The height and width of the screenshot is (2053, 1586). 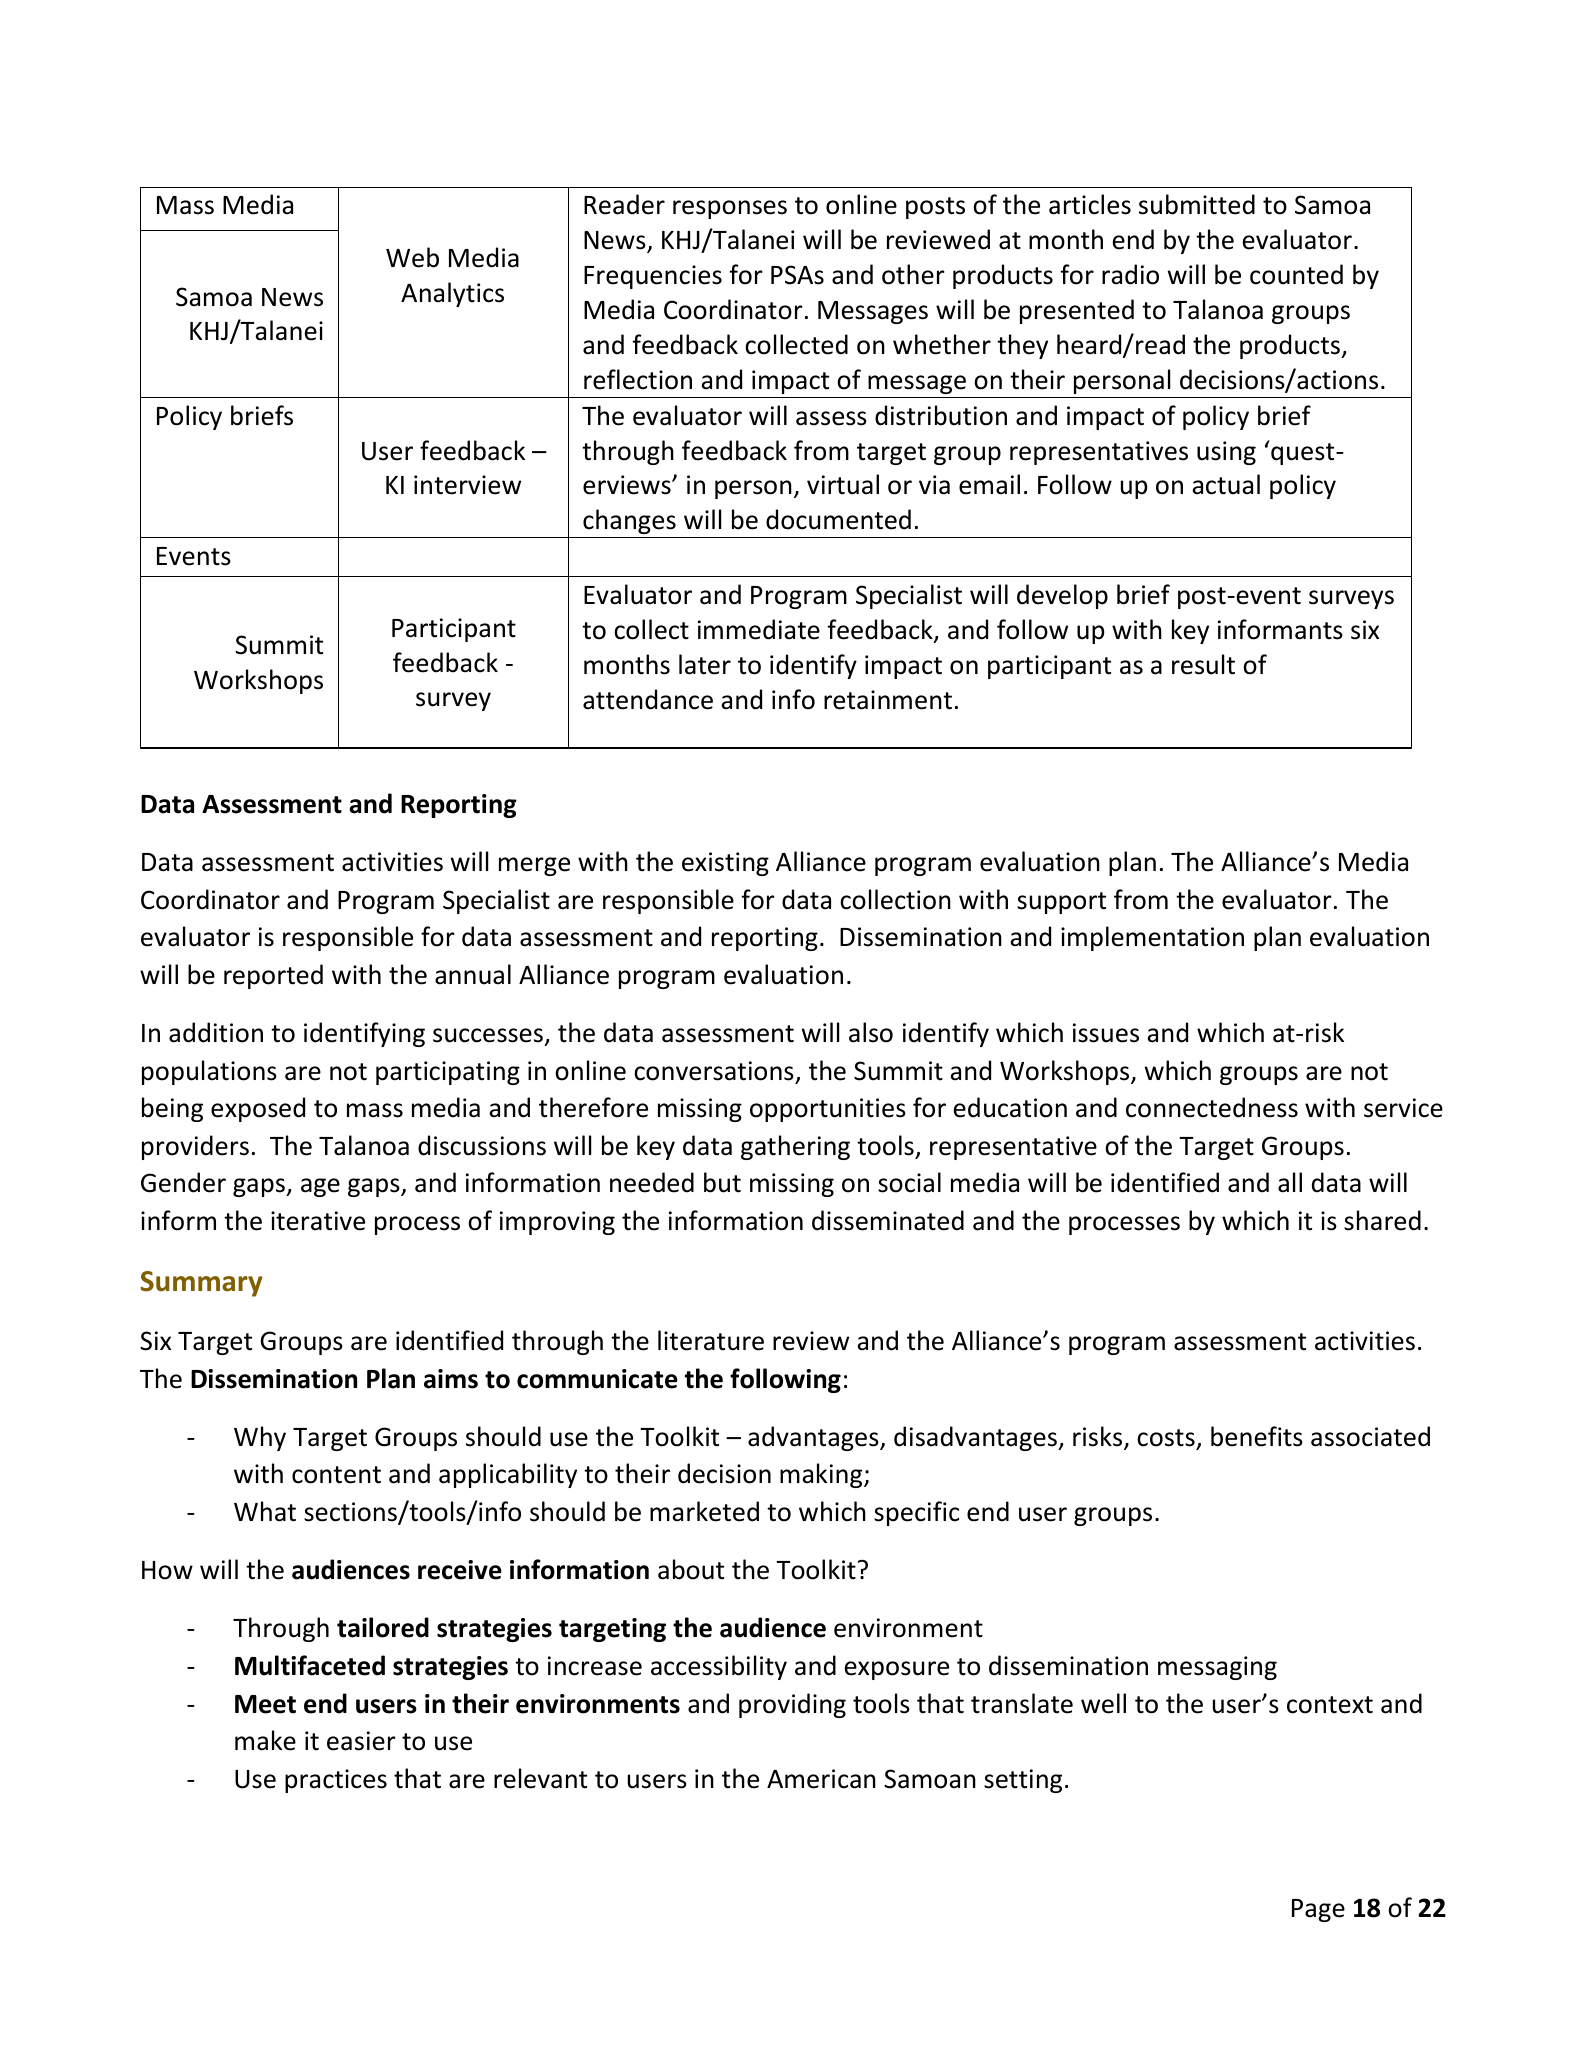 What do you see at coordinates (412, 257) in the screenshot?
I see `Web` at bounding box center [412, 257].
